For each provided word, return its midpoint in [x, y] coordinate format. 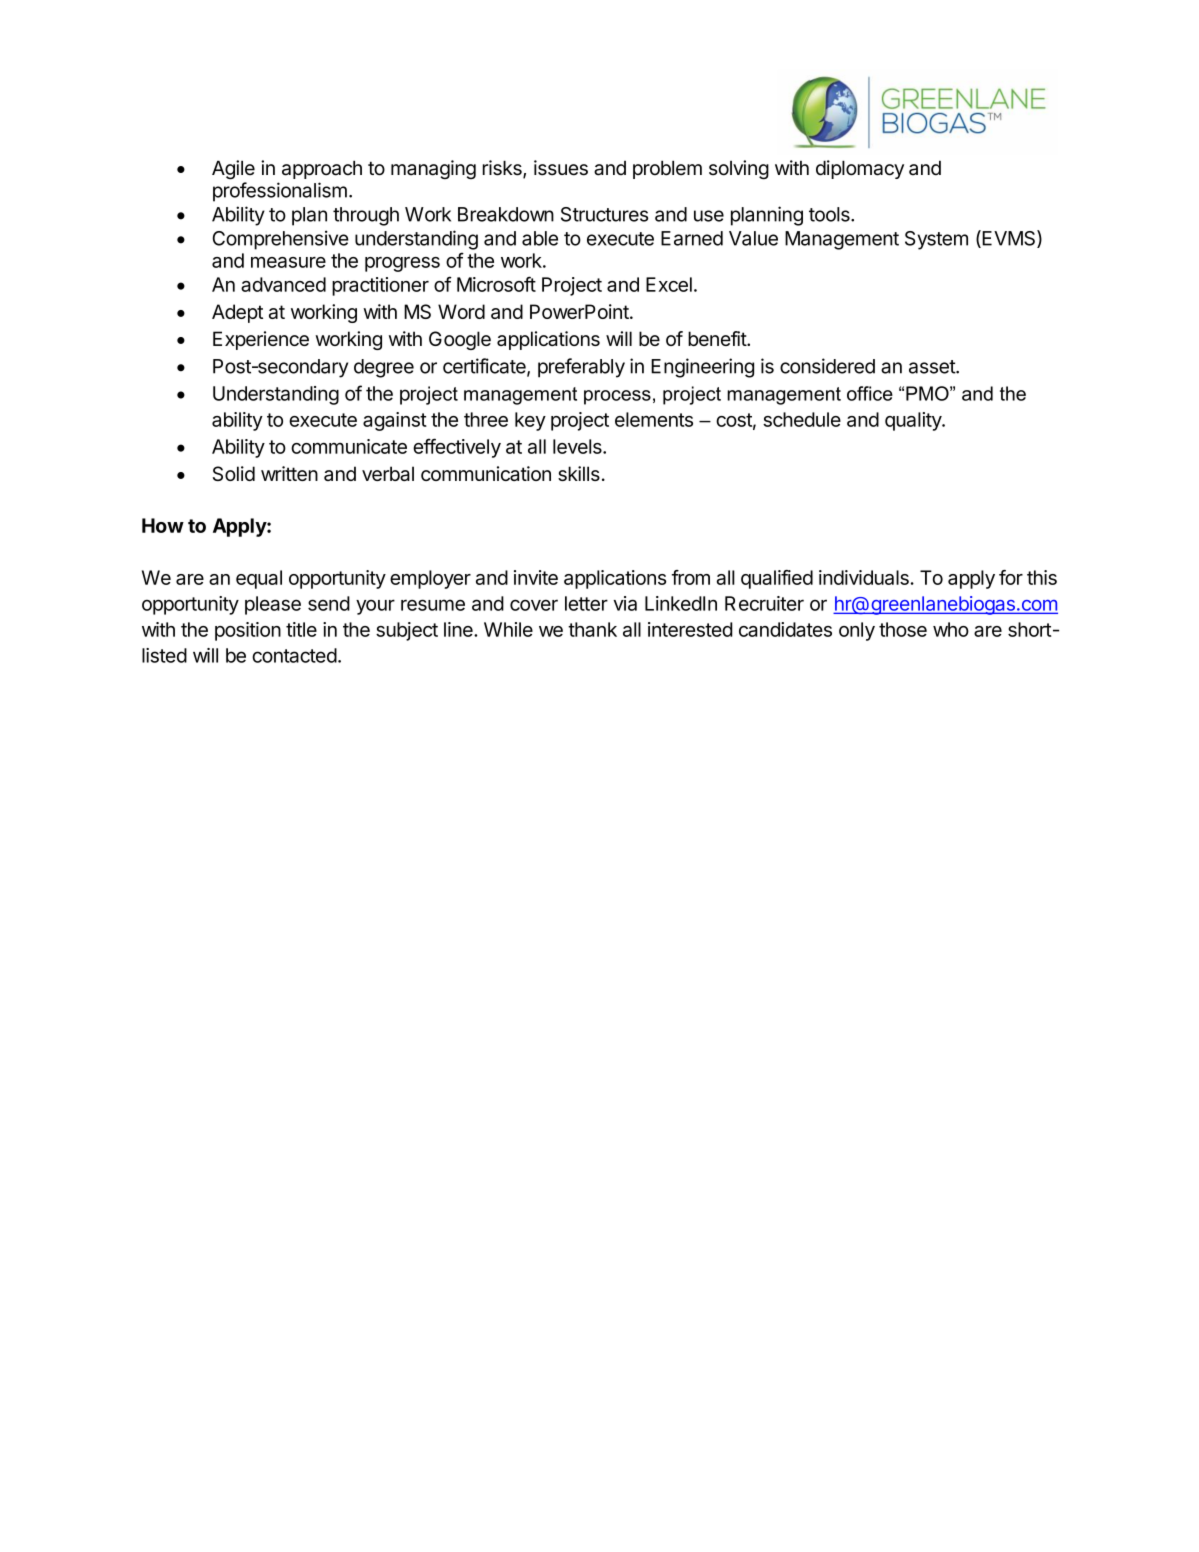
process [617, 397]
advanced [283, 284]
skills [579, 473]
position [248, 631]
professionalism [280, 192]
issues [561, 168]
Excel [669, 284]
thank [592, 629]
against [395, 421]
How [163, 525]
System [936, 240]
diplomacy [860, 169]
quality [914, 421]
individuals [864, 577]
